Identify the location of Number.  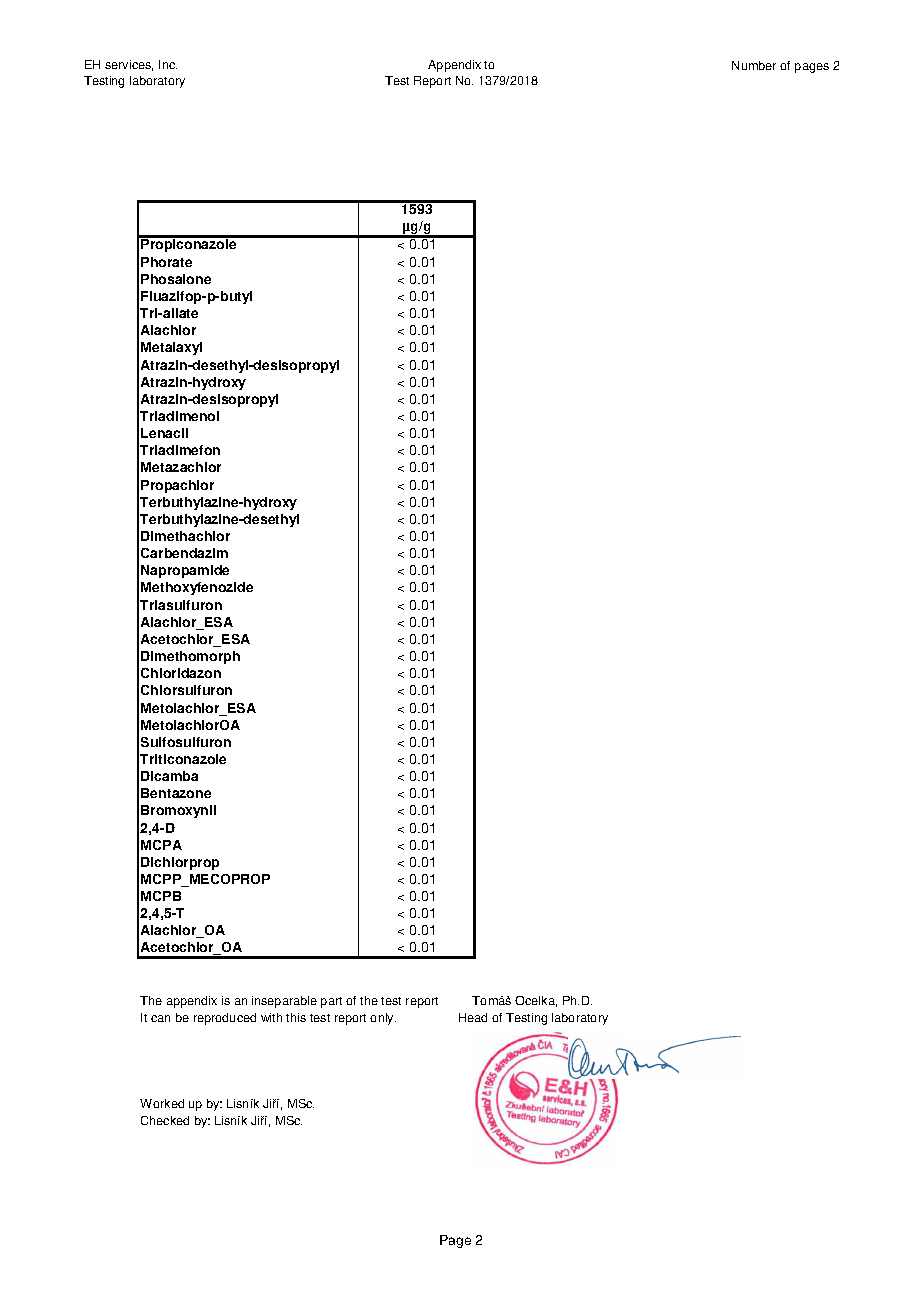
(754, 65).
